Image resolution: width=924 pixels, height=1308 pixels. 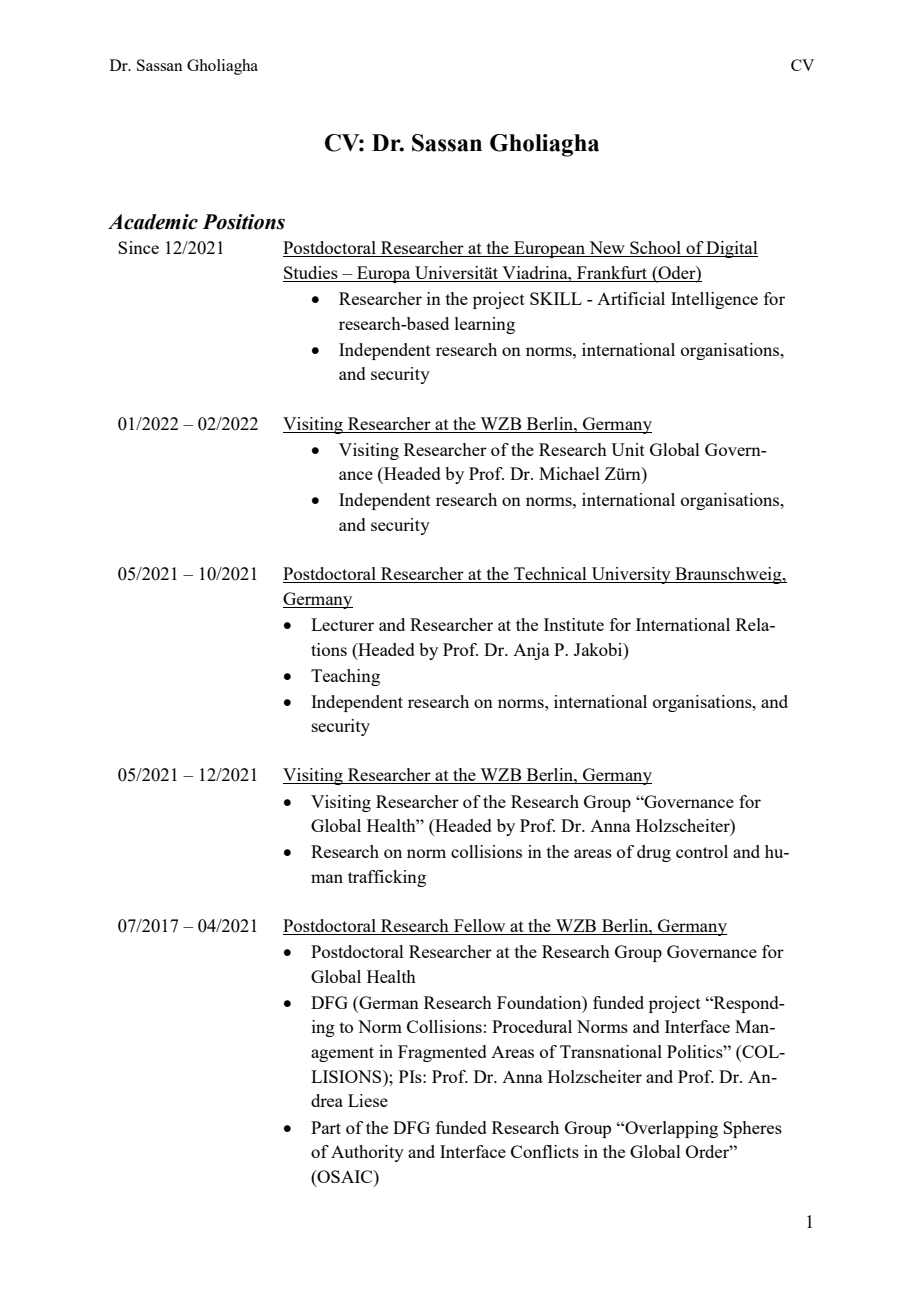 What do you see at coordinates (384, 274) in the screenshot?
I see `Europa` at bounding box center [384, 274].
